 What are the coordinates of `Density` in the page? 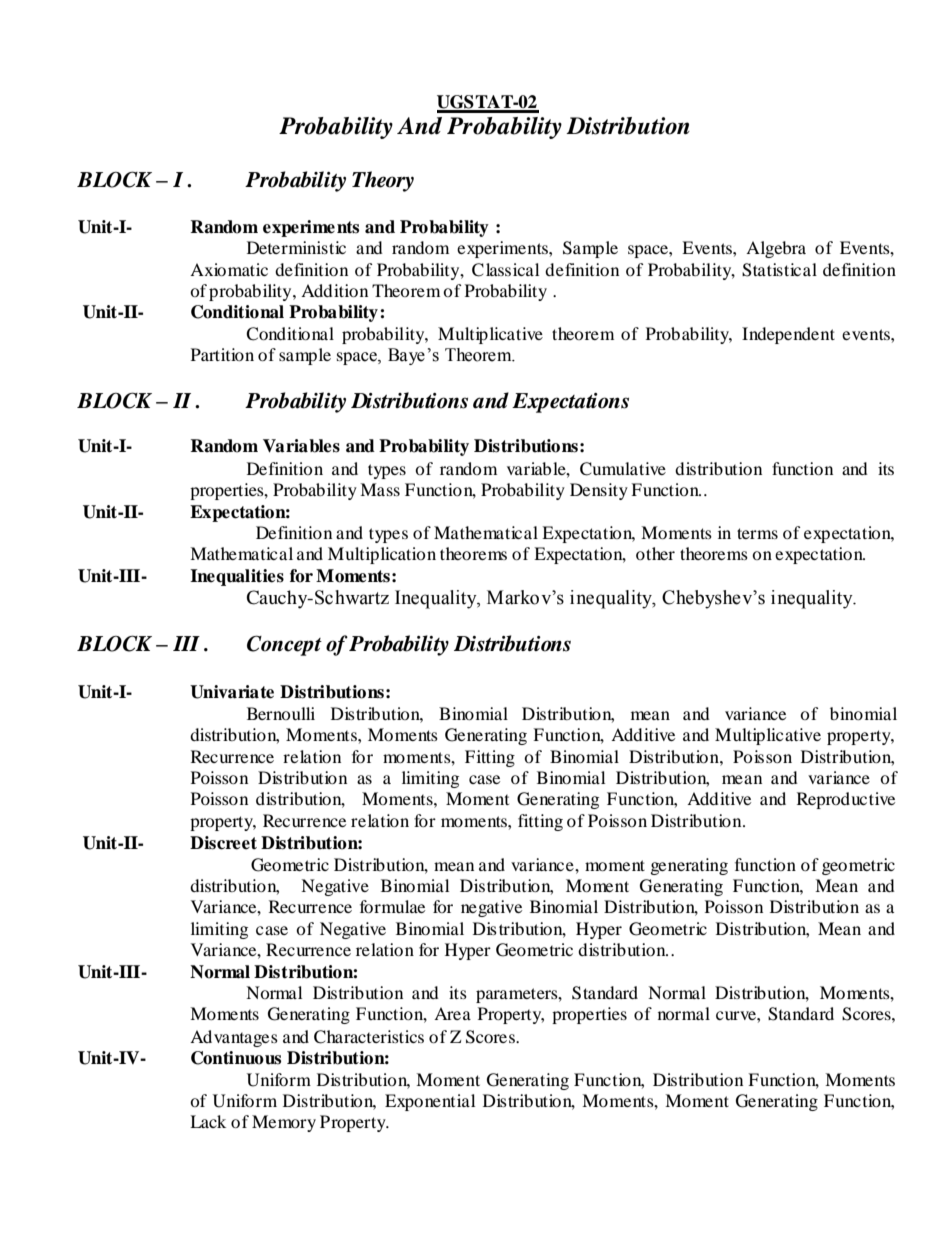 It's located at (599, 491).
